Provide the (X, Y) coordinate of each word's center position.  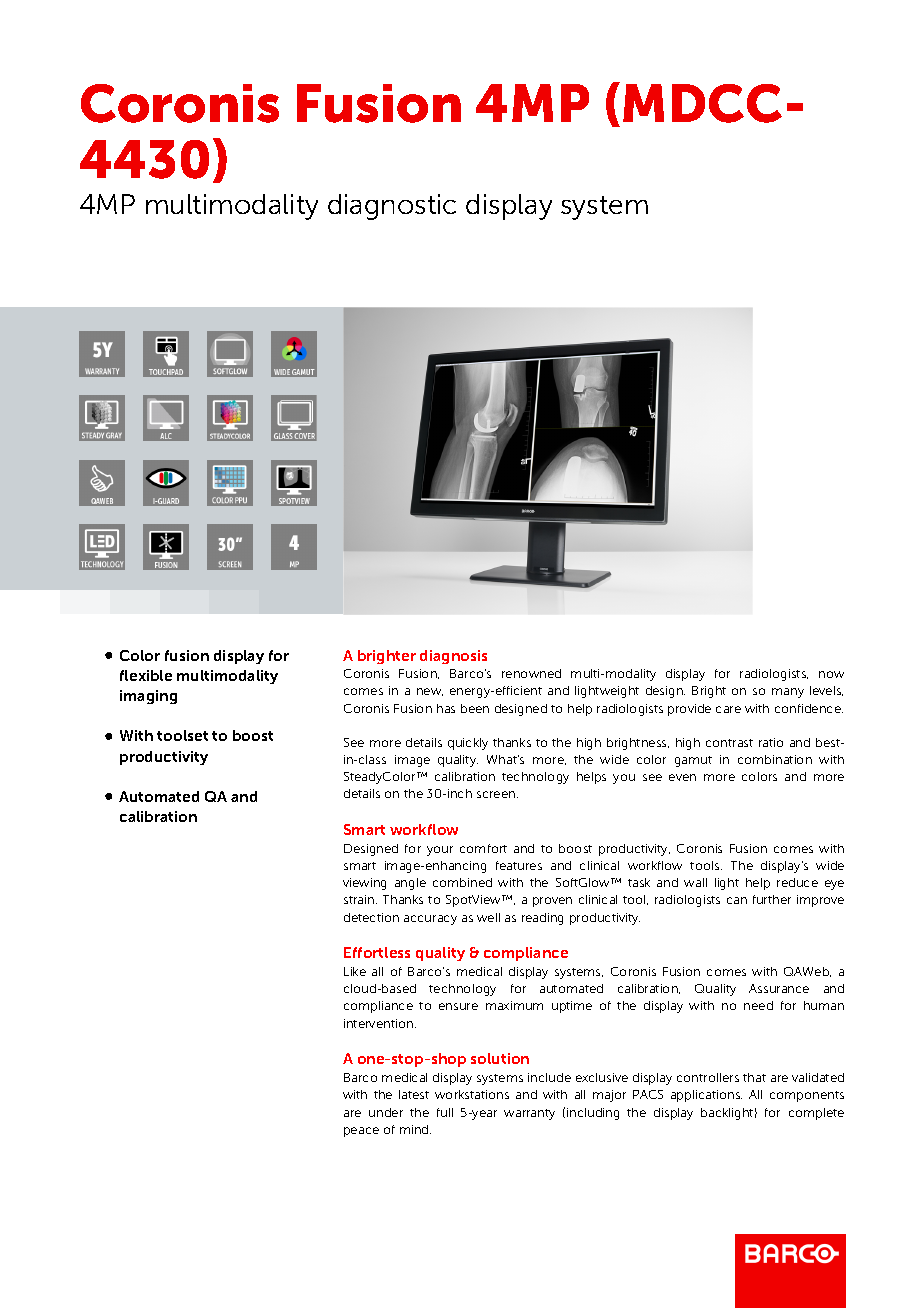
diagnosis (453, 657)
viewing (364, 884)
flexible (146, 675)
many (788, 693)
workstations (472, 1094)
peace (361, 1132)
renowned (531, 673)
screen (497, 794)
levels (826, 691)
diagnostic (392, 207)
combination (775, 759)
